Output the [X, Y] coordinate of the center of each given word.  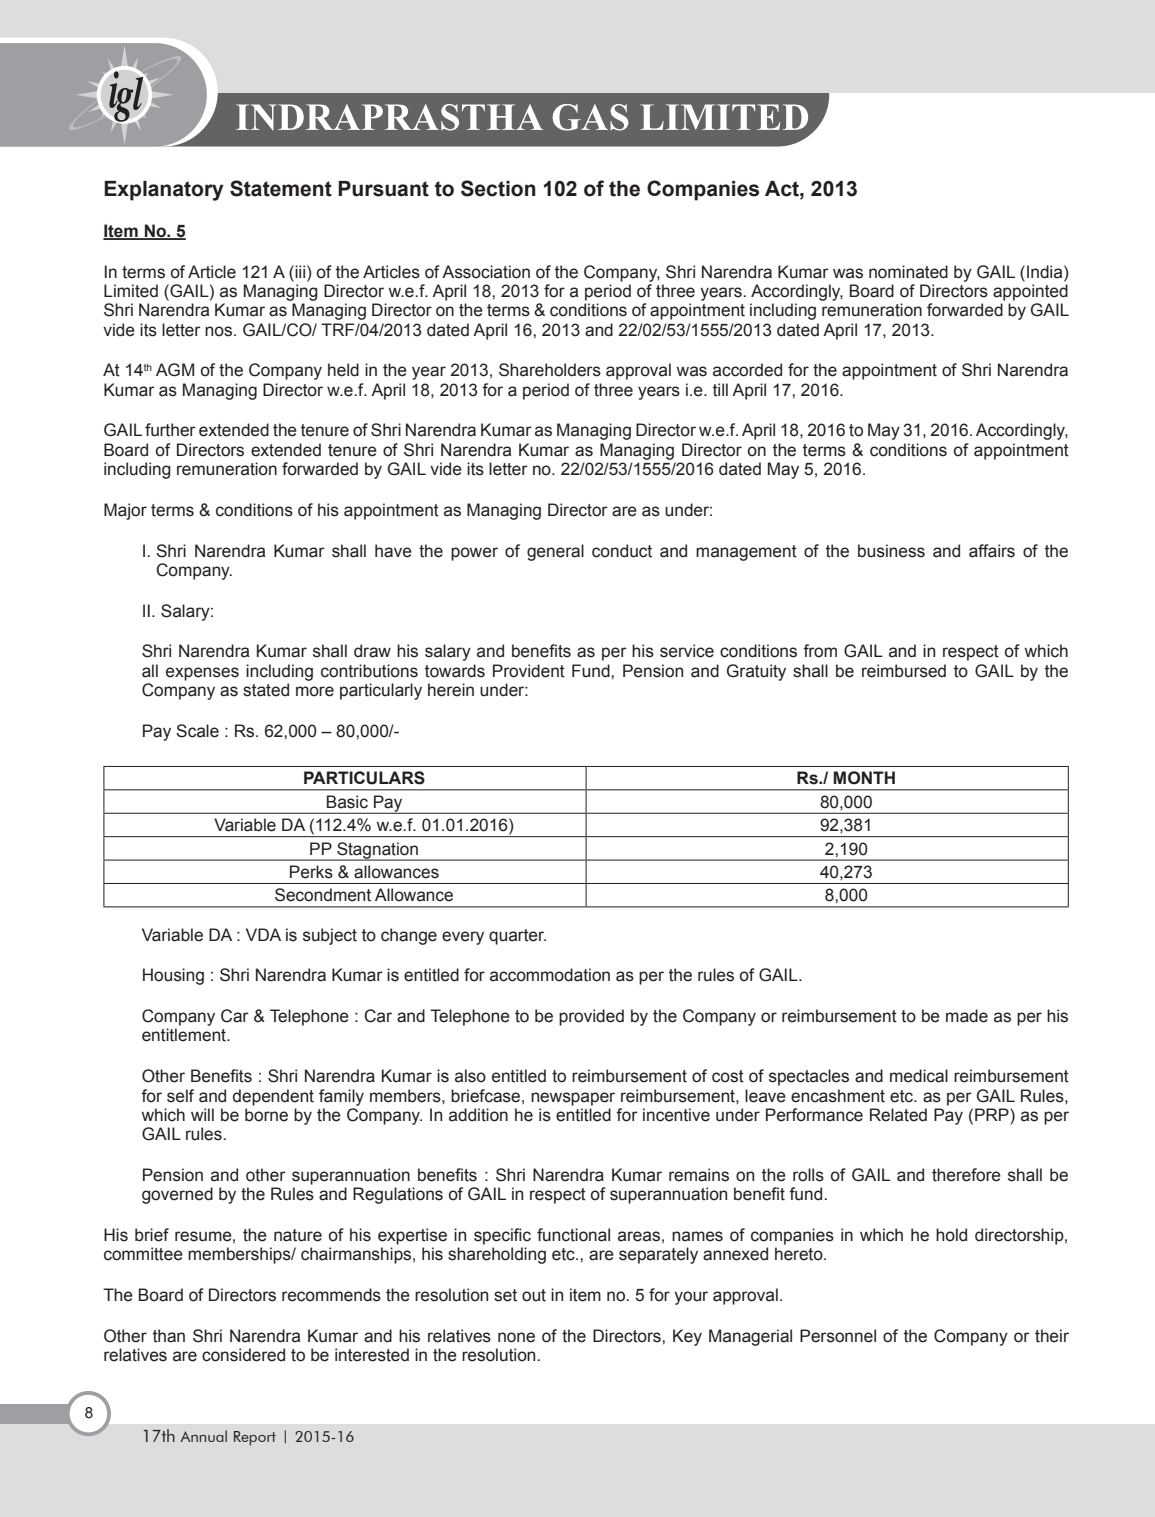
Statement [281, 188]
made [967, 1016]
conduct [622, 551]
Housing [173, 976]
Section [498, 188]
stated [266, 690]
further [170, 430]
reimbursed [904, 671]
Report [255, 1438]
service [687, 651]
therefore [966, 1175]
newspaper [573, 1099]
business [891, 551]
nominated [908, 272]
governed [177, 1195]
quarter [517, 937]
